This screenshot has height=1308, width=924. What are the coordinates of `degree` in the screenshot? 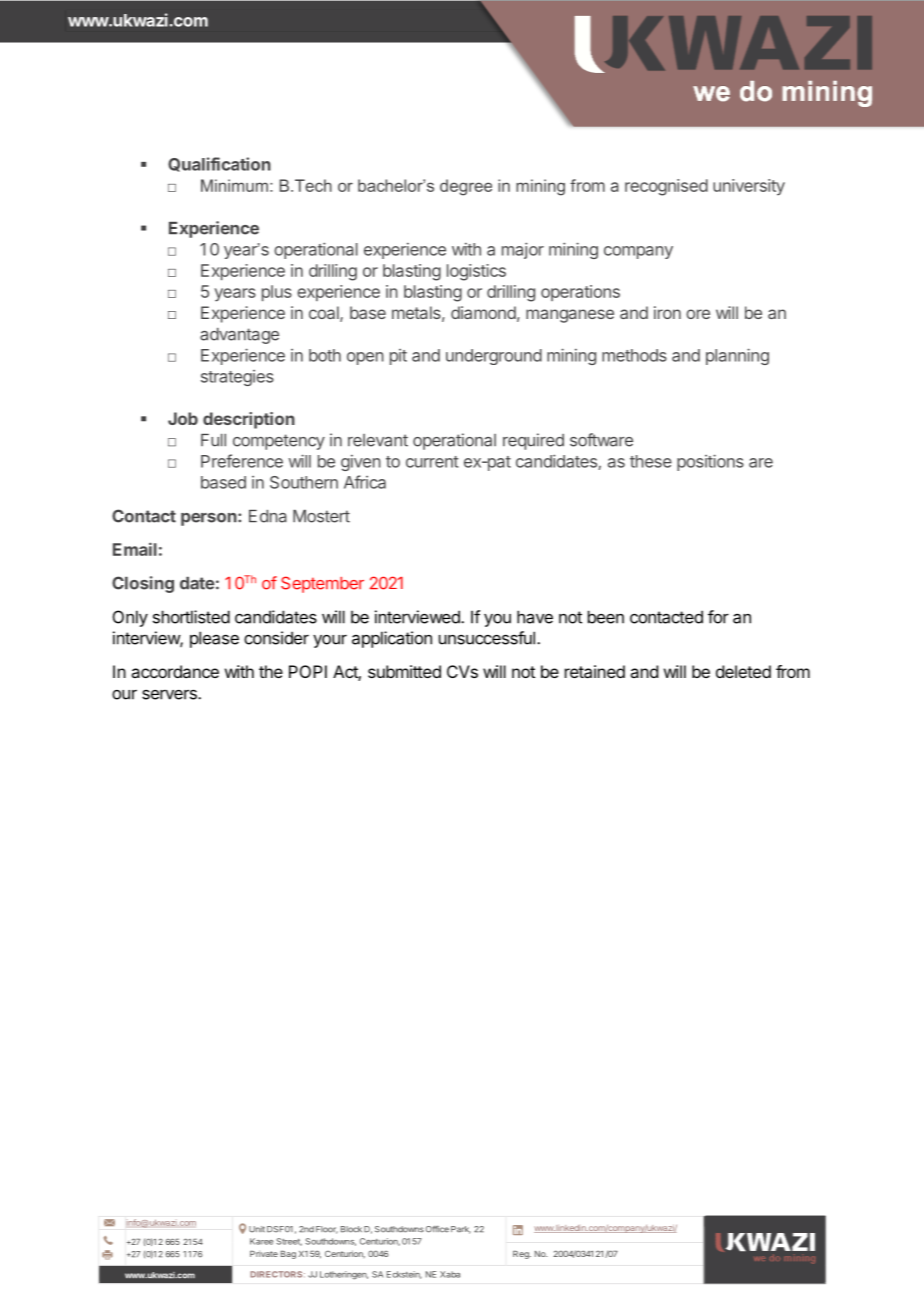 It's located at (466, 187).
